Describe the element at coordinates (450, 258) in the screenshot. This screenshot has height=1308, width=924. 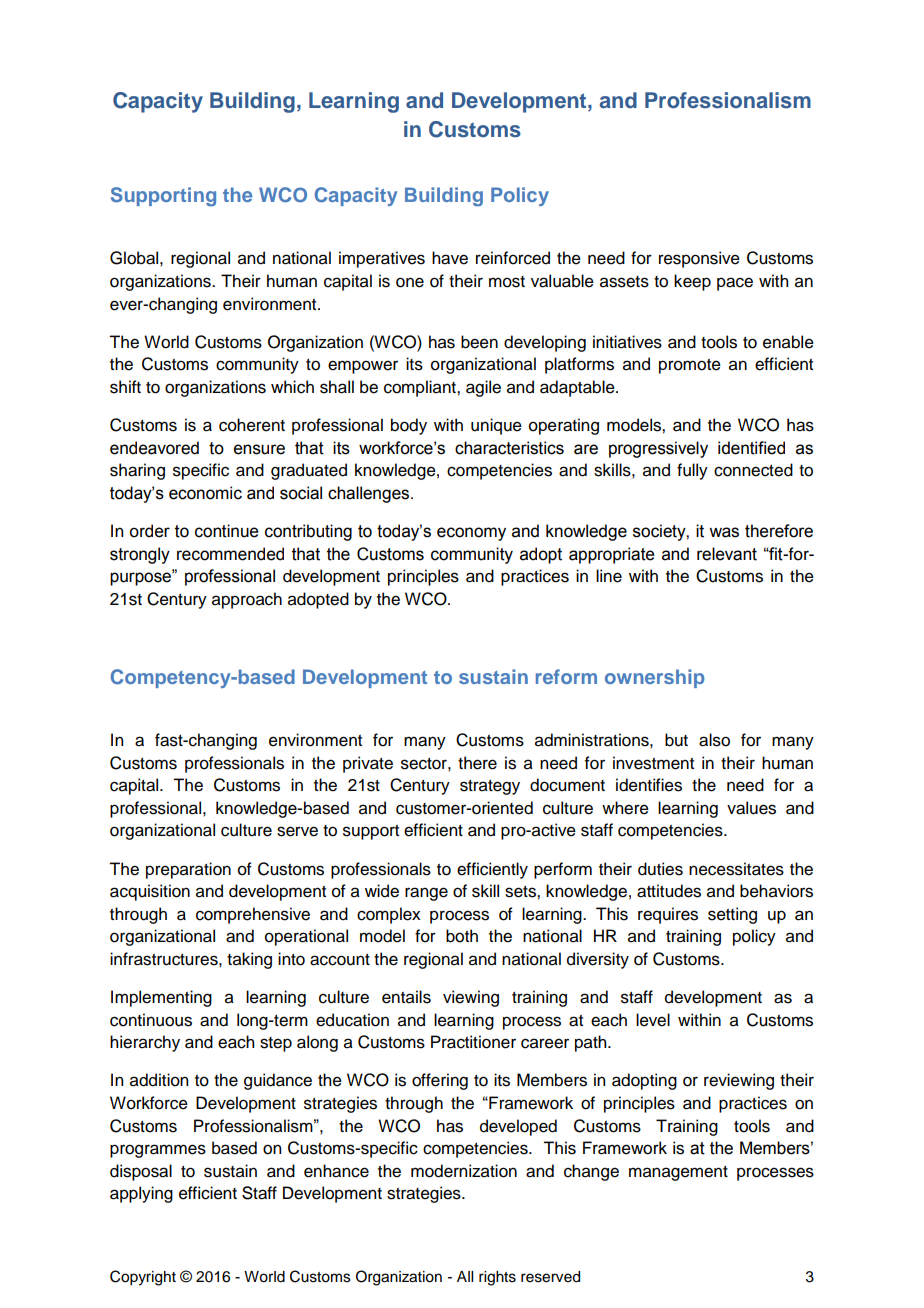
I see `have` at that location.
